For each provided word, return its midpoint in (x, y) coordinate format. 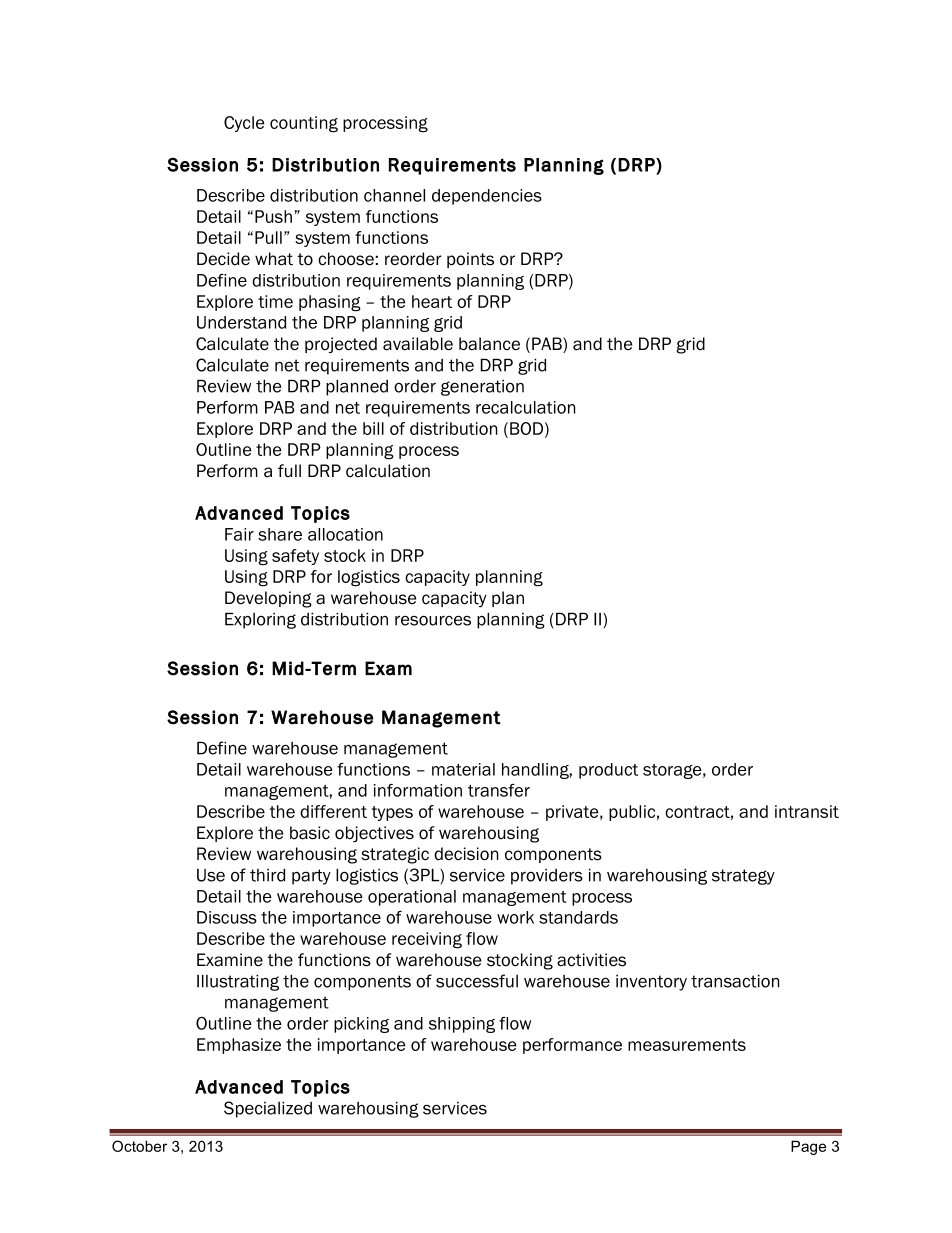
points (470, 260)
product (608, 771)
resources (433, 620)
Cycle (244, 124)
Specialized (268, 1109)
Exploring (260, 620)
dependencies (487, 197)
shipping (462, 1025)
